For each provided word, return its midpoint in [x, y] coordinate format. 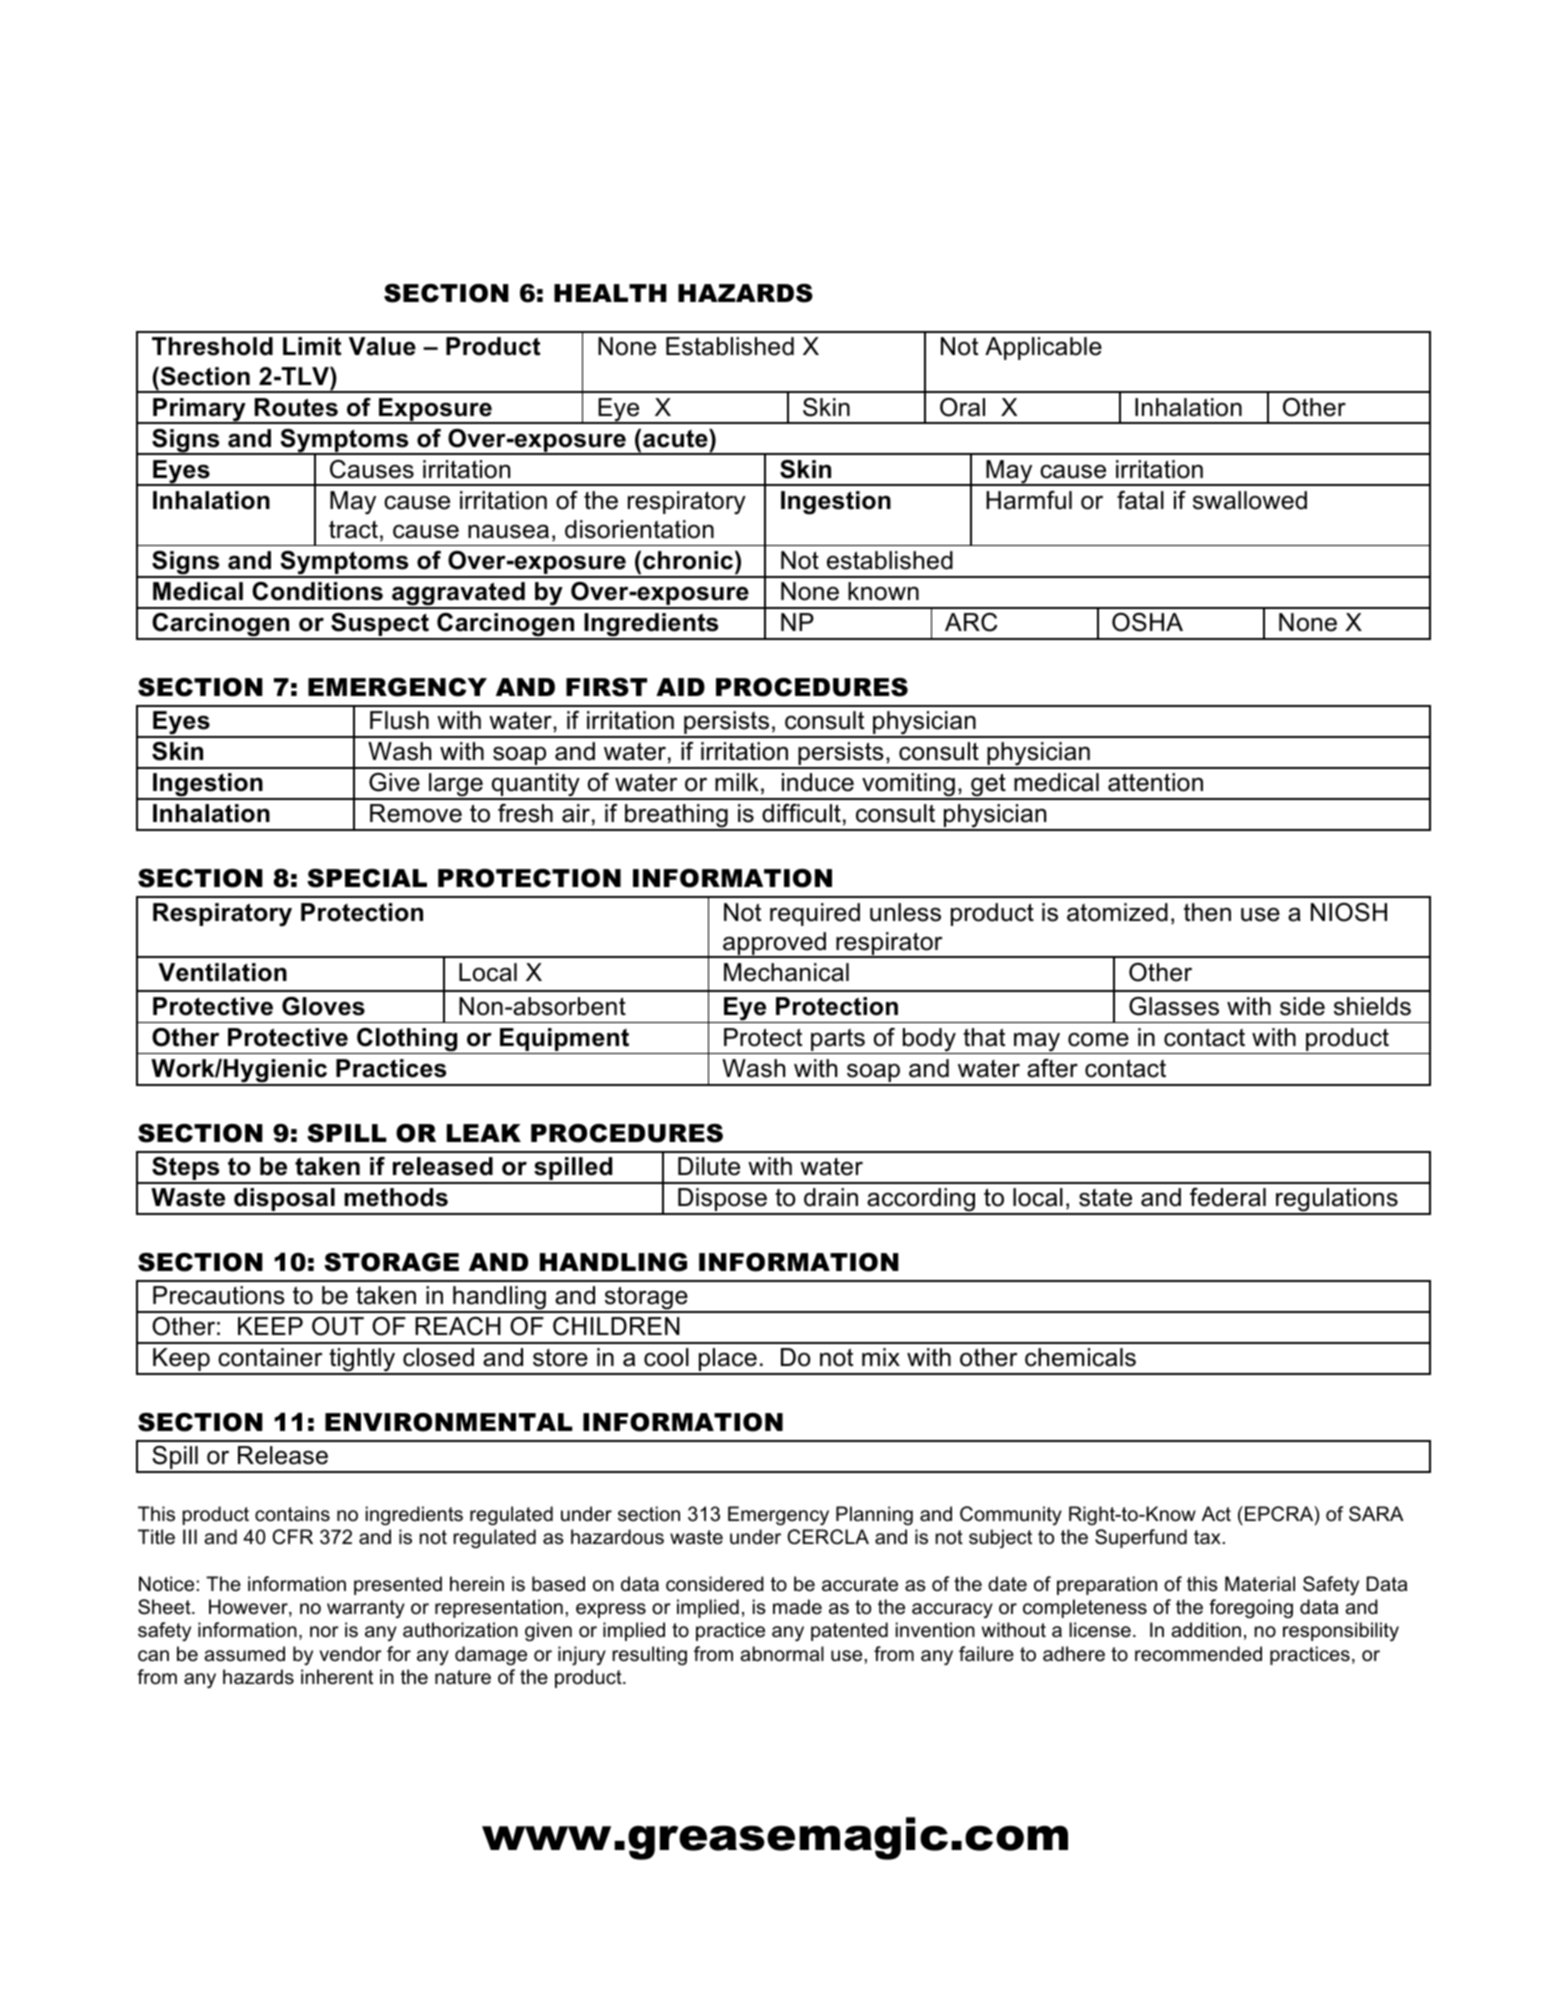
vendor [351, 1654]
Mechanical [786, 972]
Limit [312, 346]
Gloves [323, 1006]
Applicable [1043, 348]
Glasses [1174, 1006]
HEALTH [610, 293]
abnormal [782, 1654]
